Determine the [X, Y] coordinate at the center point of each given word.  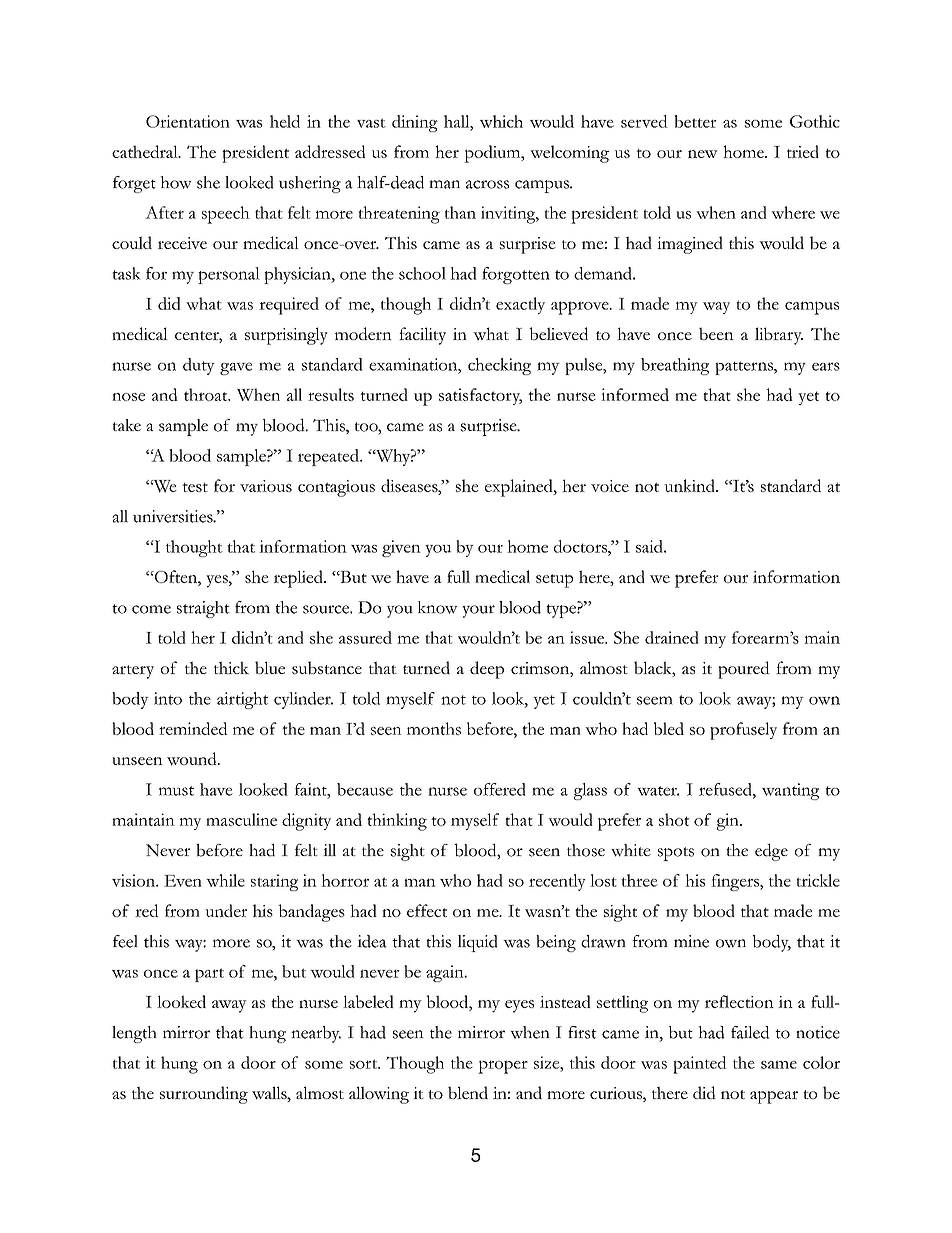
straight [203, 609]
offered [500, 789]
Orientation [188, 121]
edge [771, 852]
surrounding [204, 1095]
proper [503, 1067]
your [478, 611]
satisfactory [480, 396]
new [703, 154]
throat [207, 394]
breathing [675, 366]
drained [672, 637]
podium [493, 154]
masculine [241, 819]
